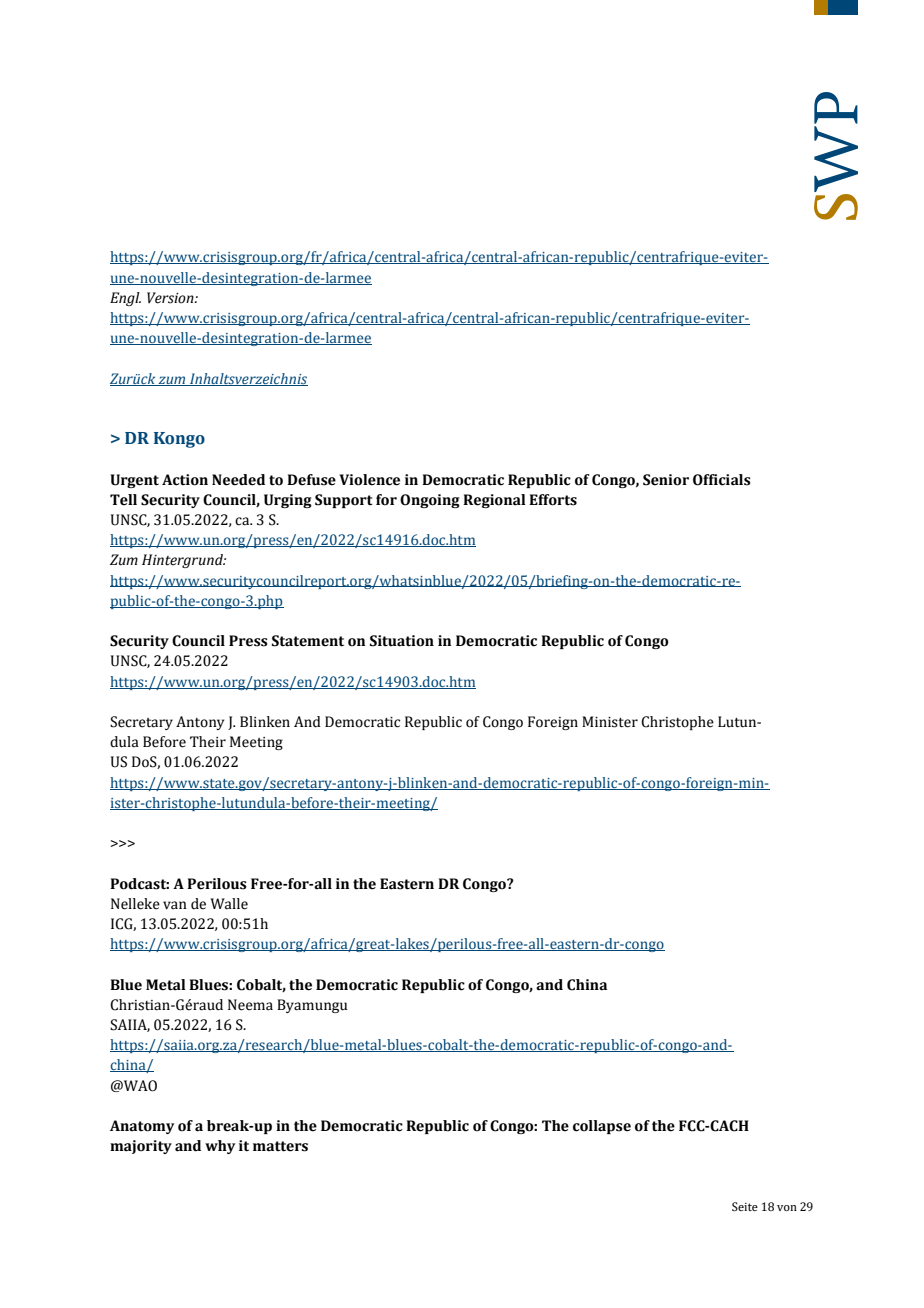 The image size is (924, 1308). Describe the element at coordinates (666, 480) in the document. I see `Senior` at that location.
